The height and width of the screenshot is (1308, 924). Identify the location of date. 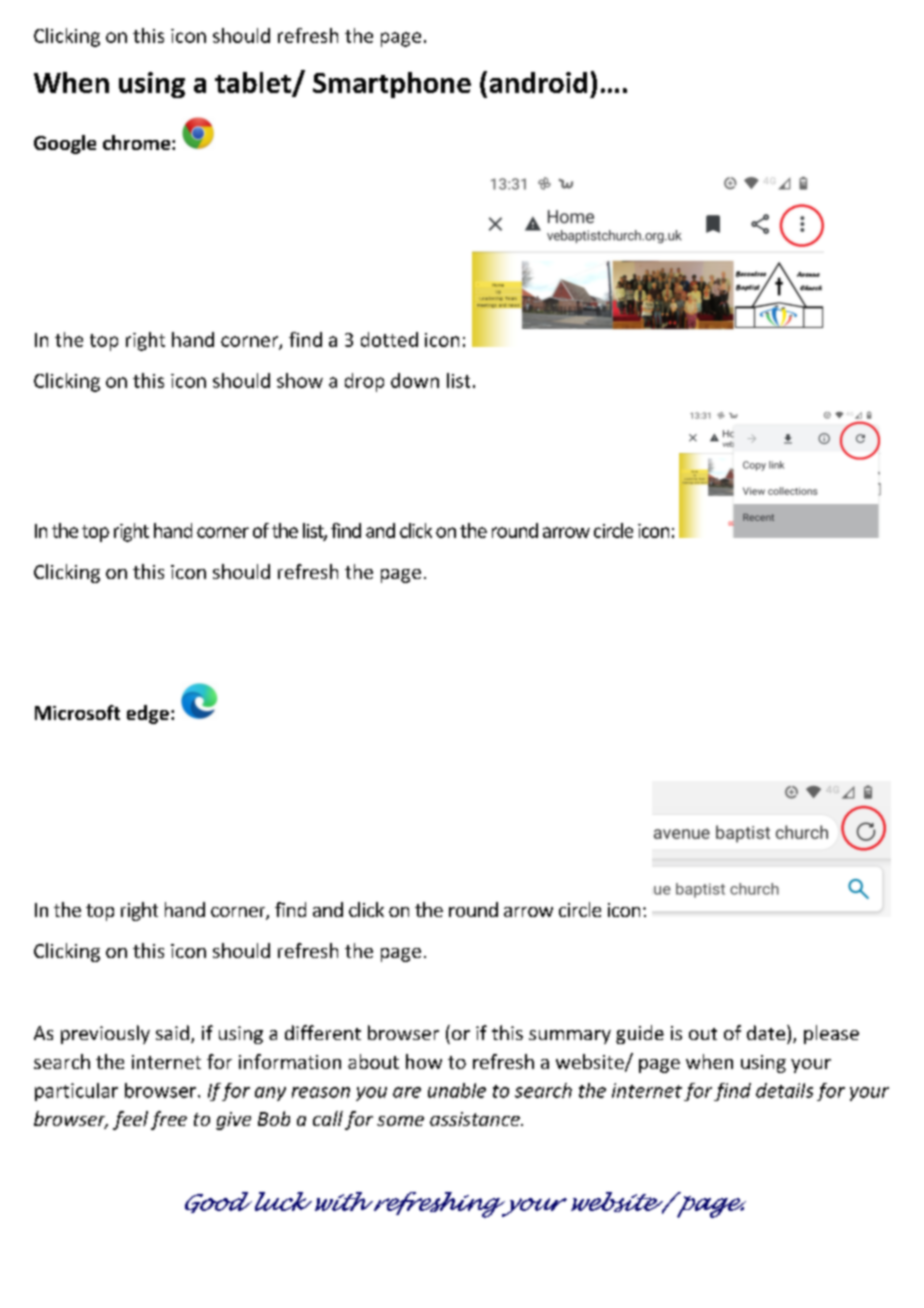
(766, 1032).
